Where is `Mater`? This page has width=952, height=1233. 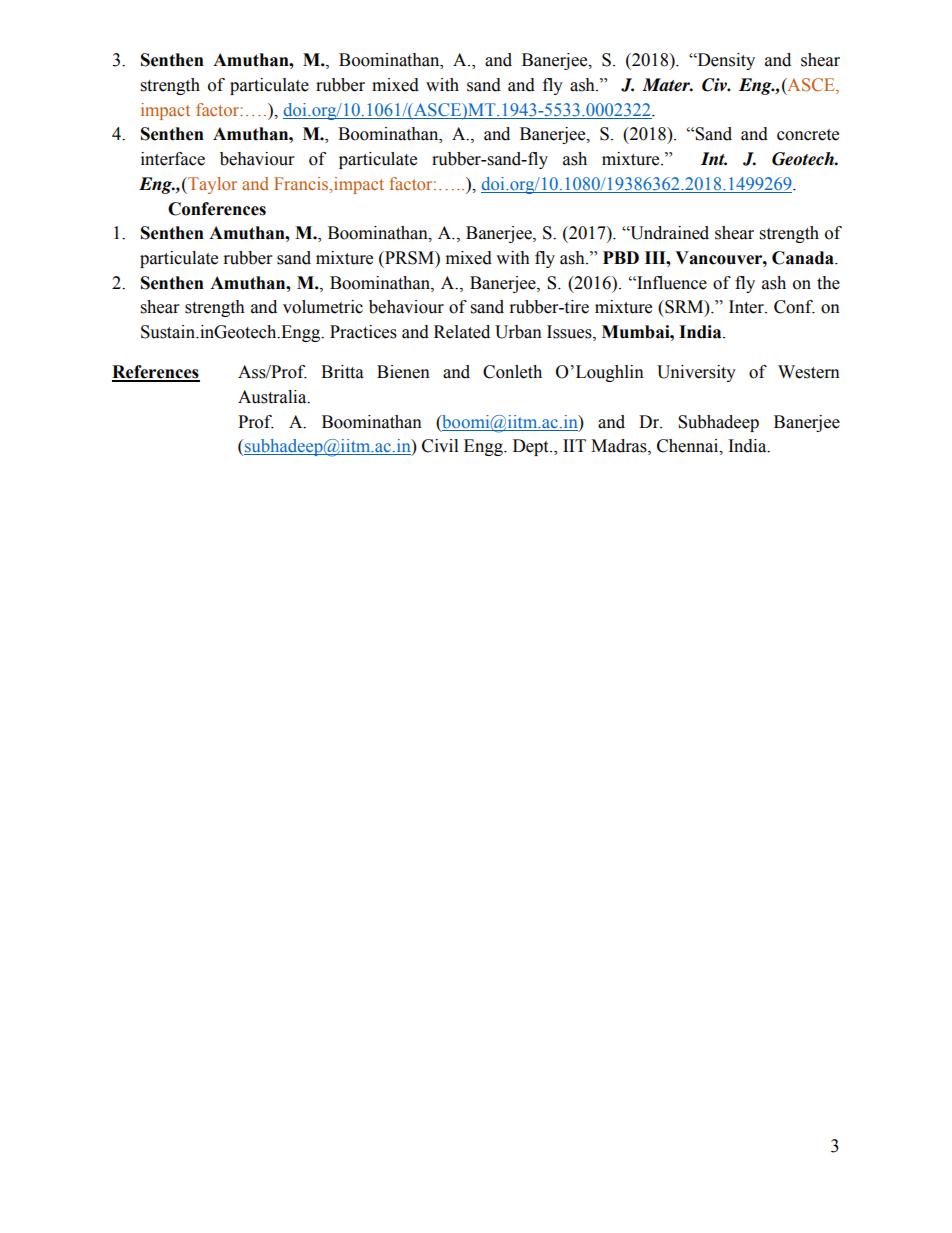 Mater is located at coordinates (667, 85).
